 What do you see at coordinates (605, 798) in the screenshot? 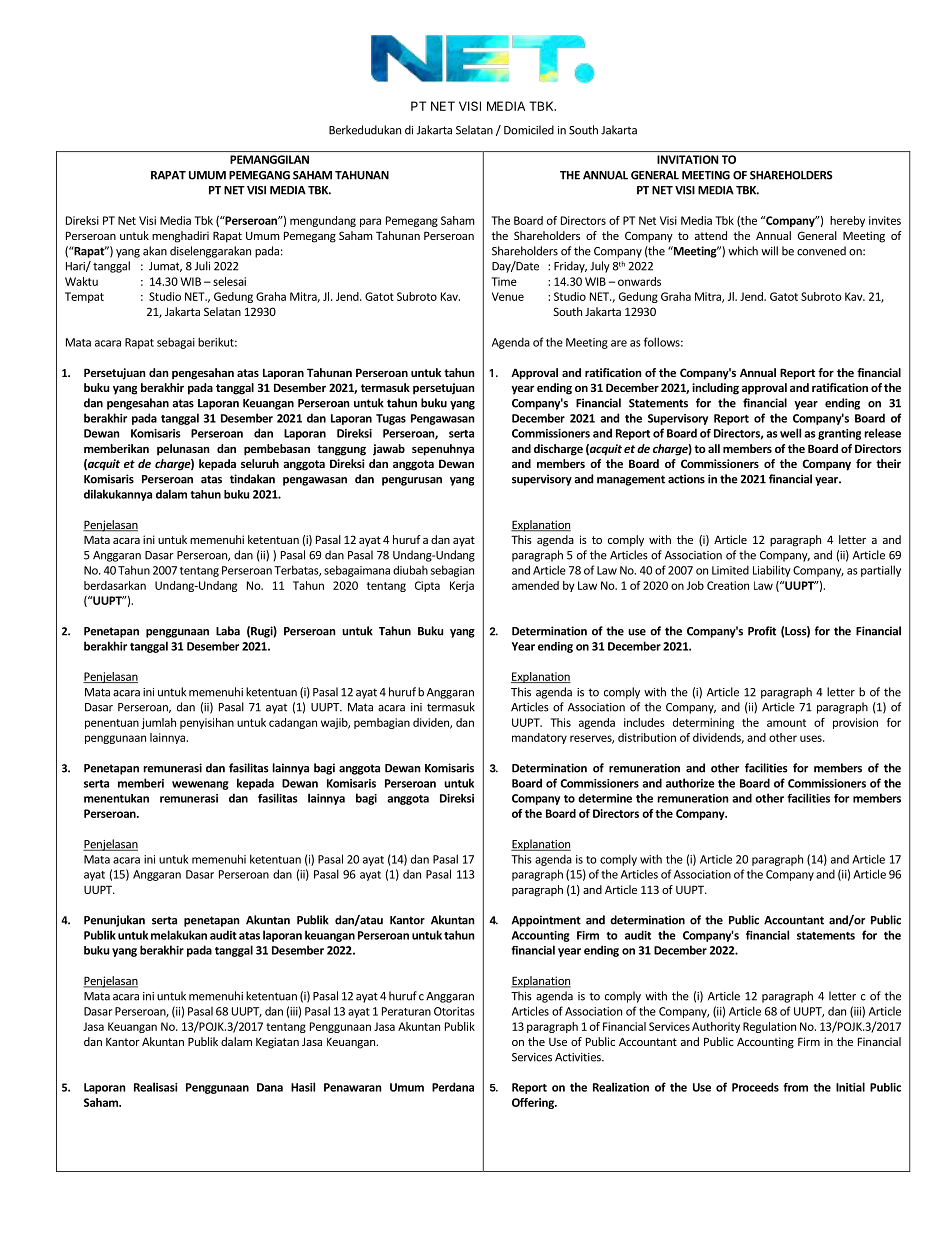
I see `determine` at bounding box center [605, 798].
